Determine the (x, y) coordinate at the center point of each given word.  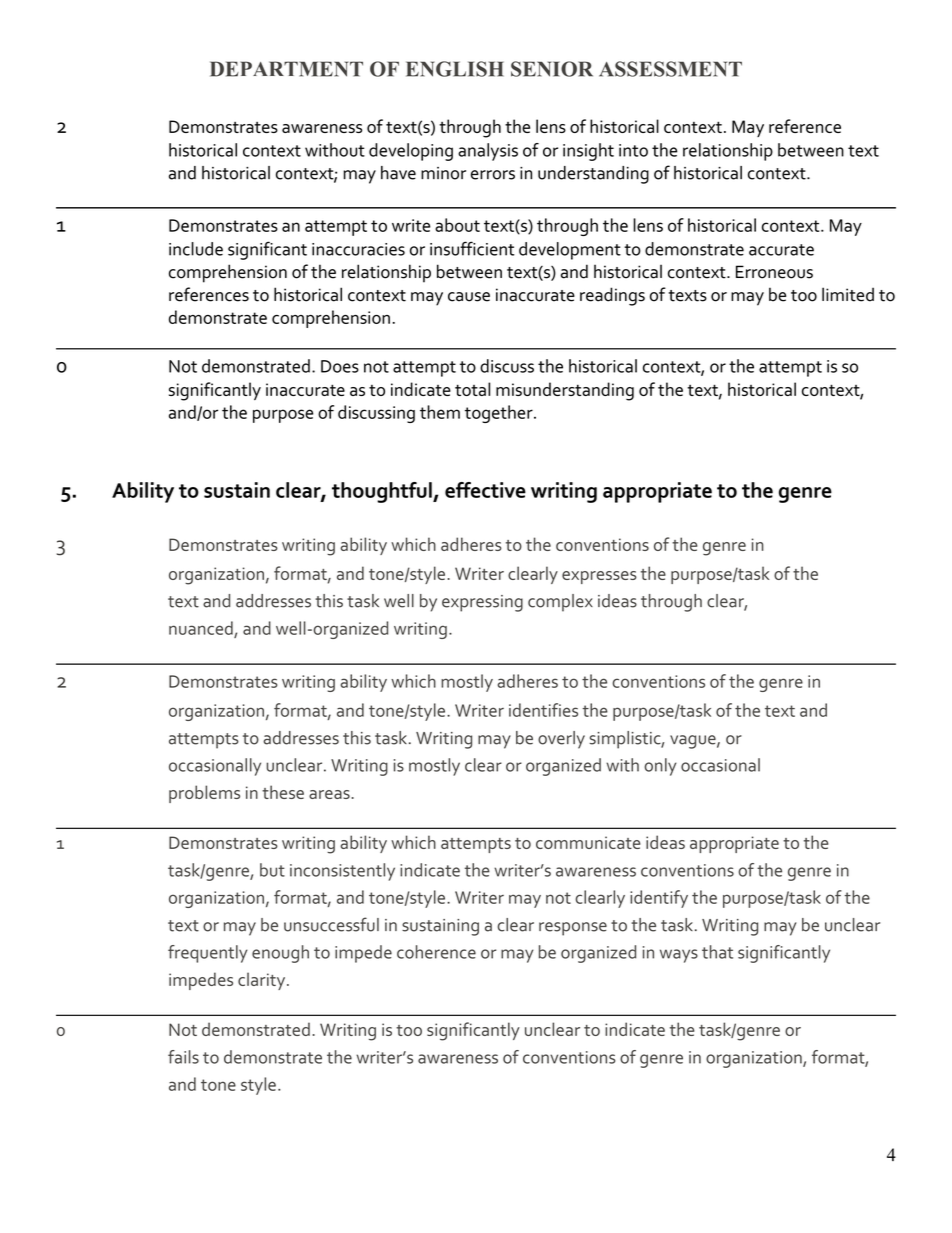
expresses (599, 577)
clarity (263, 981)
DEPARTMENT (286, 69)
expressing (482, 603)
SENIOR (552, 69)
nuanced (202, 629)
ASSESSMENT (670, 69)
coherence (436, 952)
